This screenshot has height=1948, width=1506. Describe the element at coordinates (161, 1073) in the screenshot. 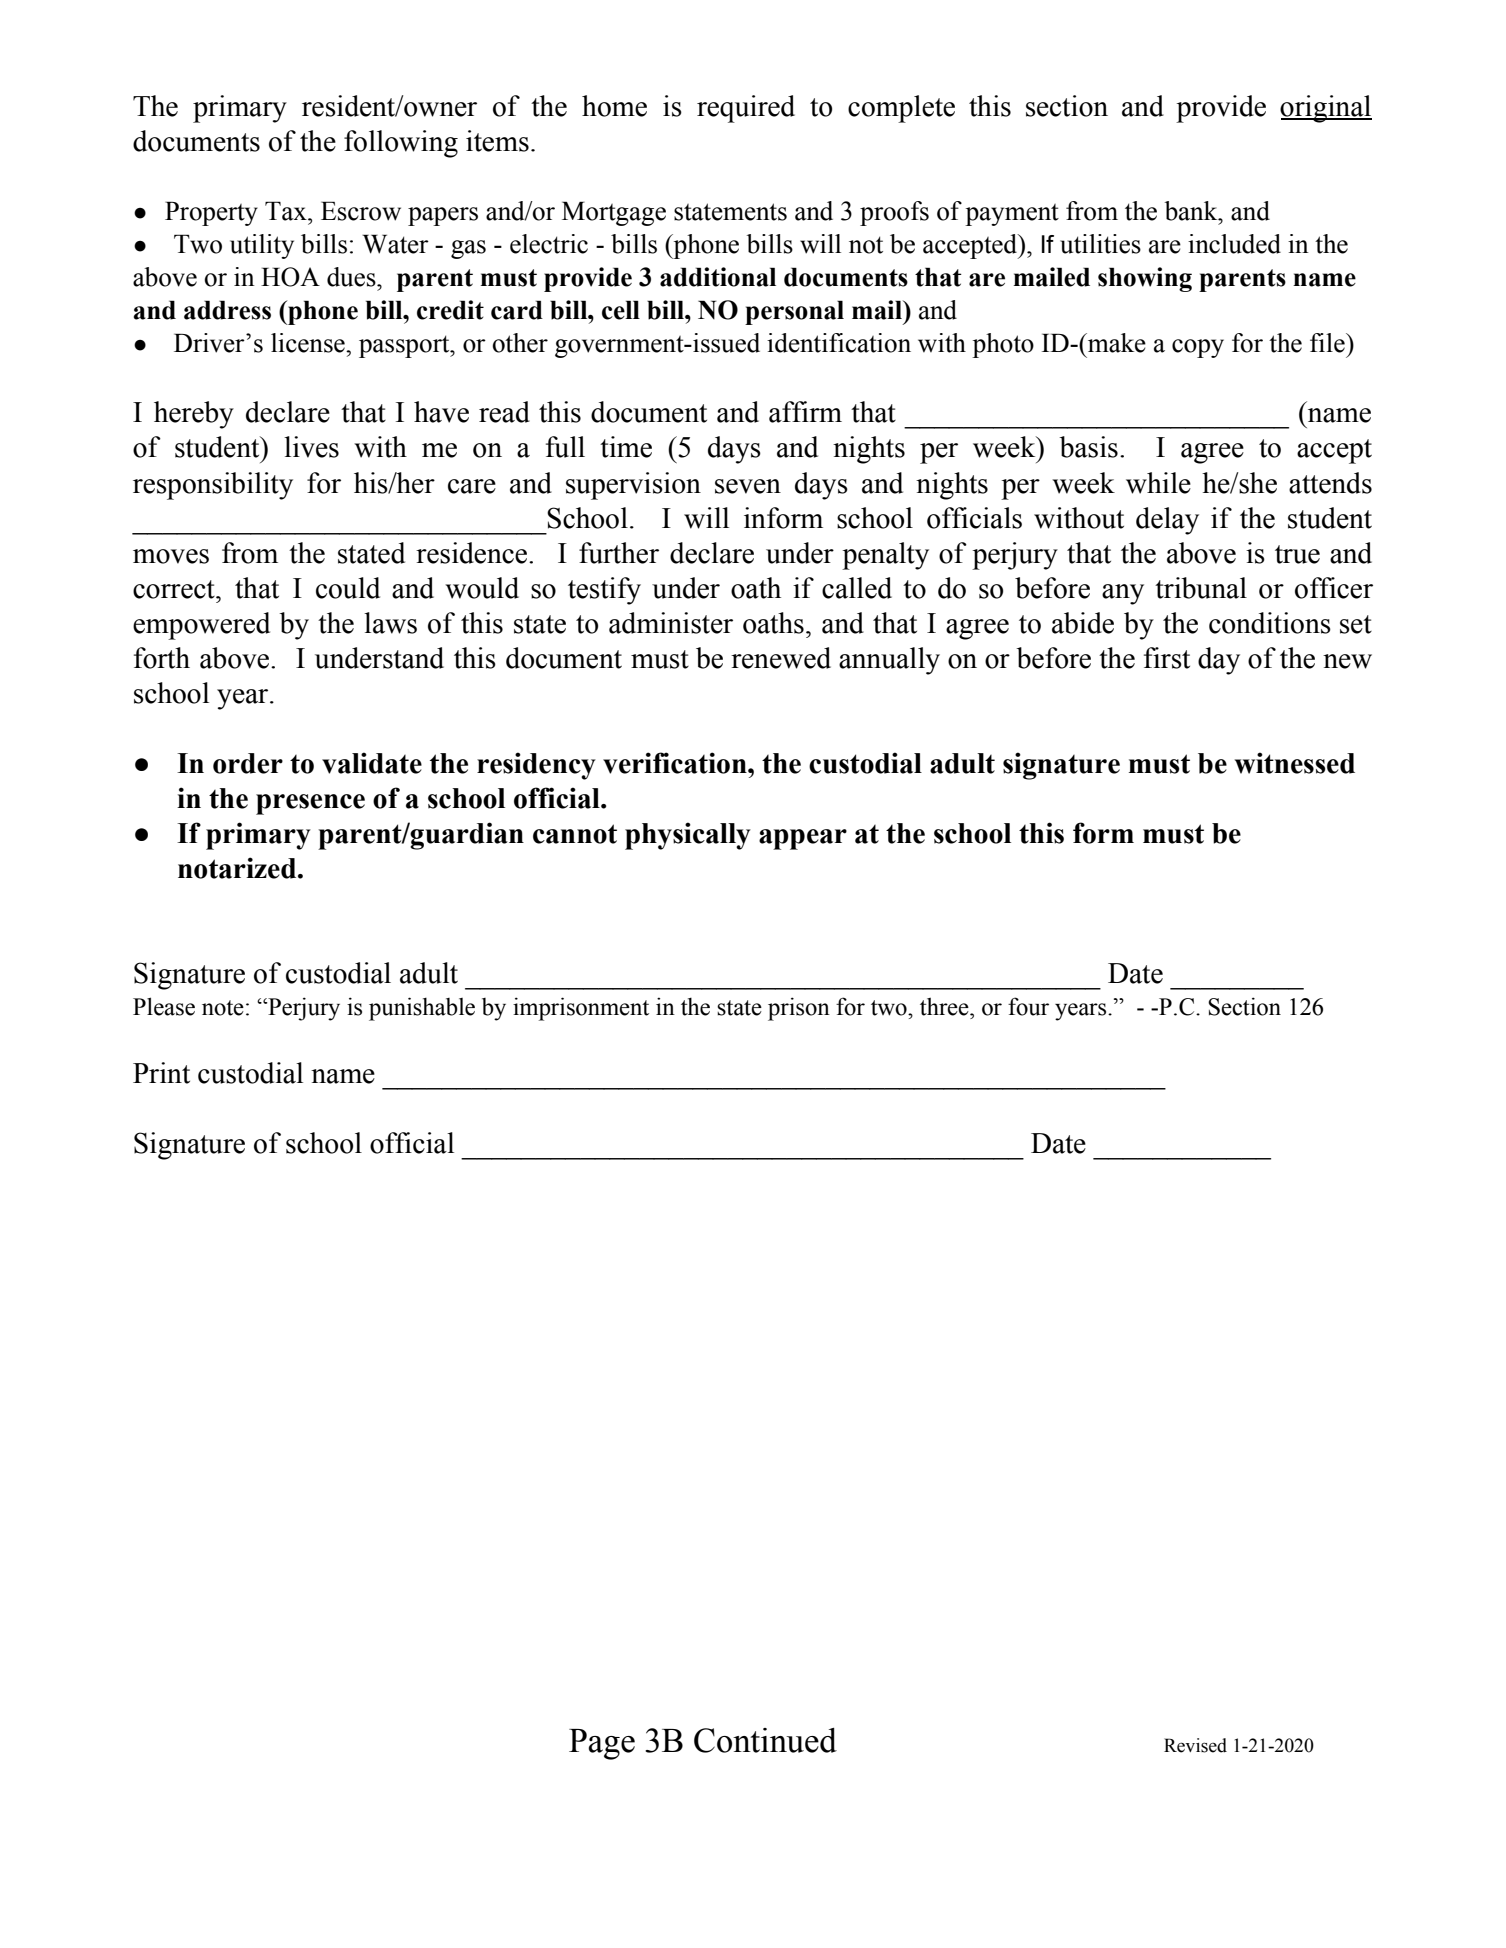

I see `Print` at that location.
